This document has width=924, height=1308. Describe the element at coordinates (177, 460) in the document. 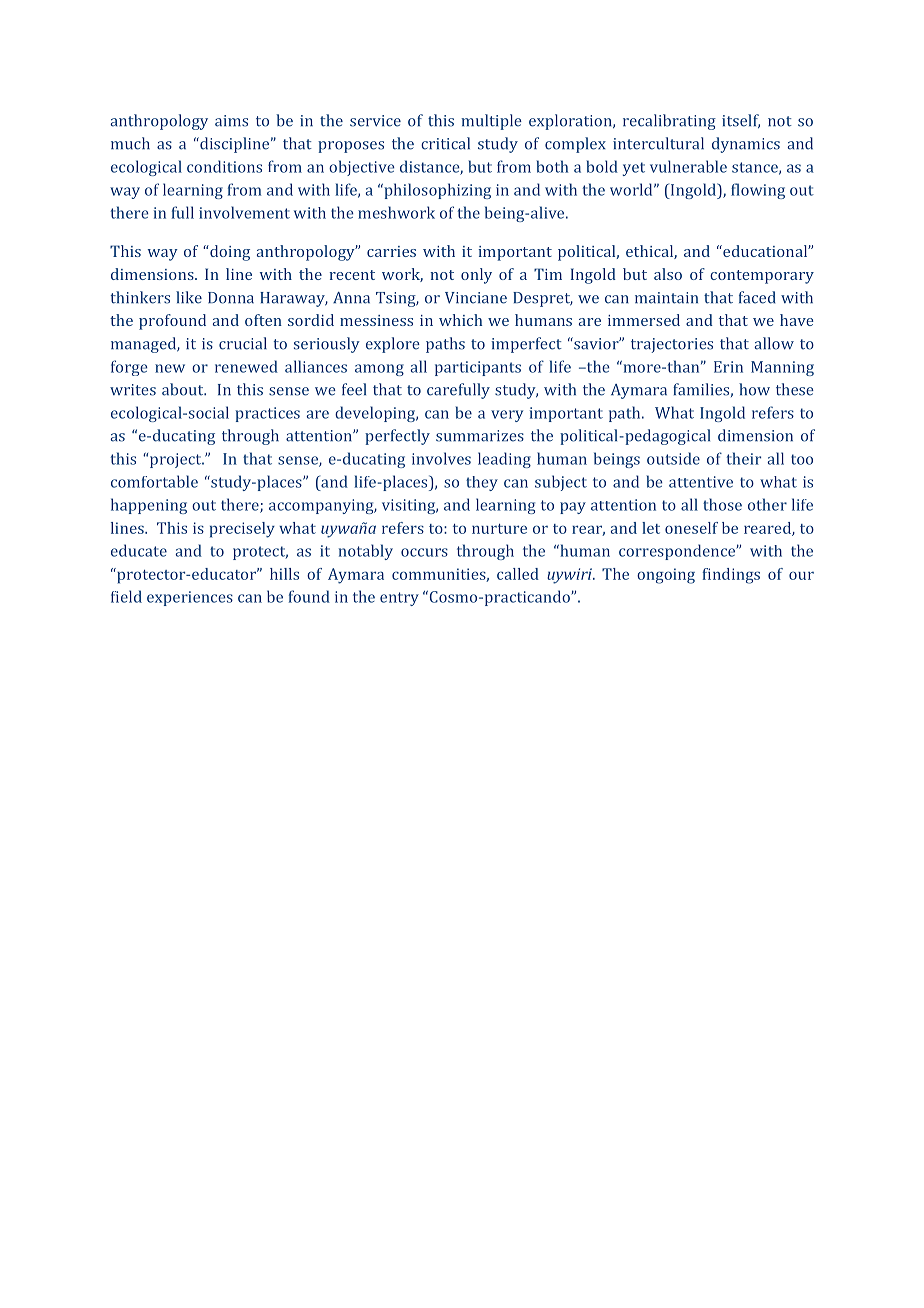

I see `project` at that location.
